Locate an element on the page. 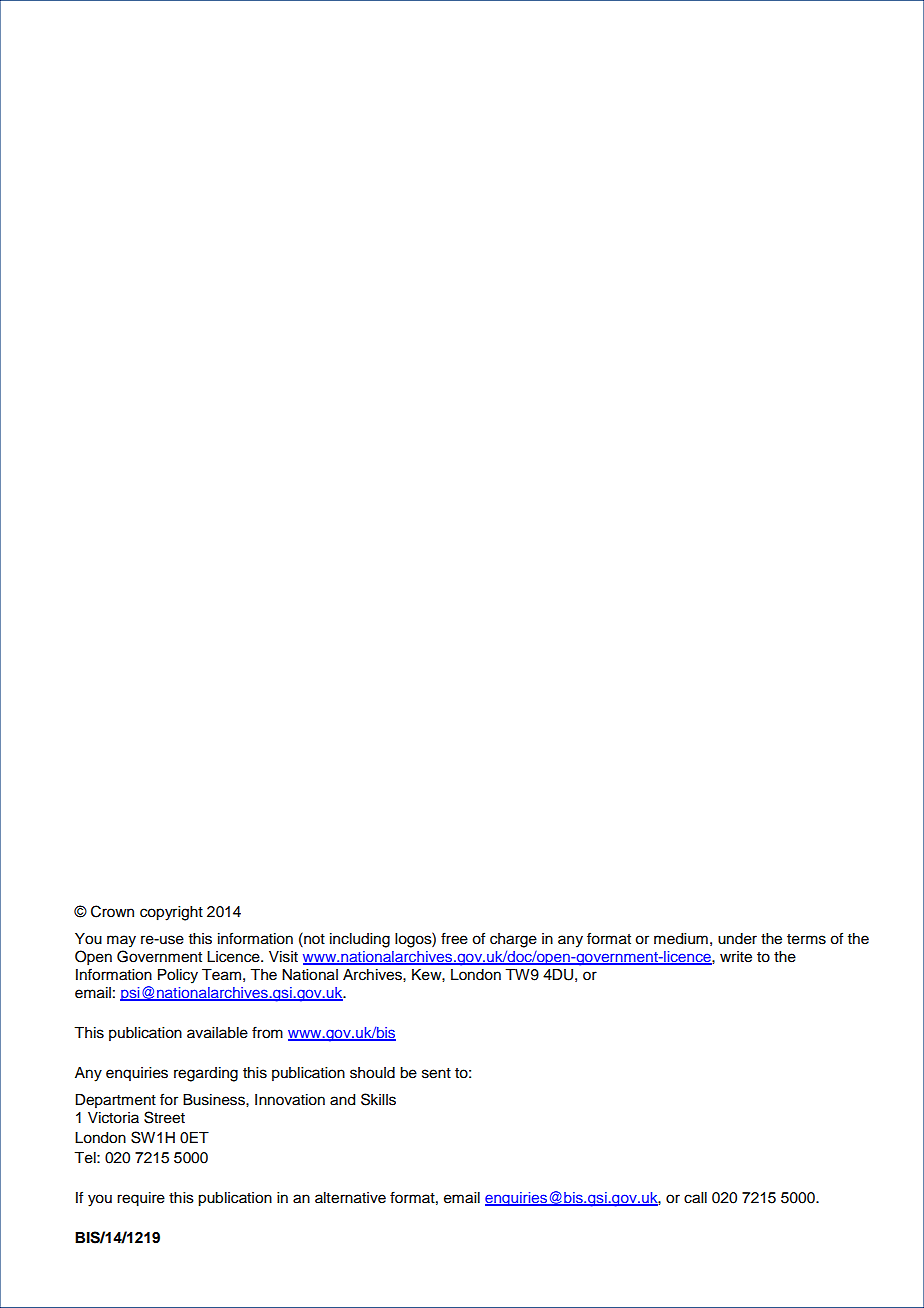  should is located at coordinates (372, 1073).
